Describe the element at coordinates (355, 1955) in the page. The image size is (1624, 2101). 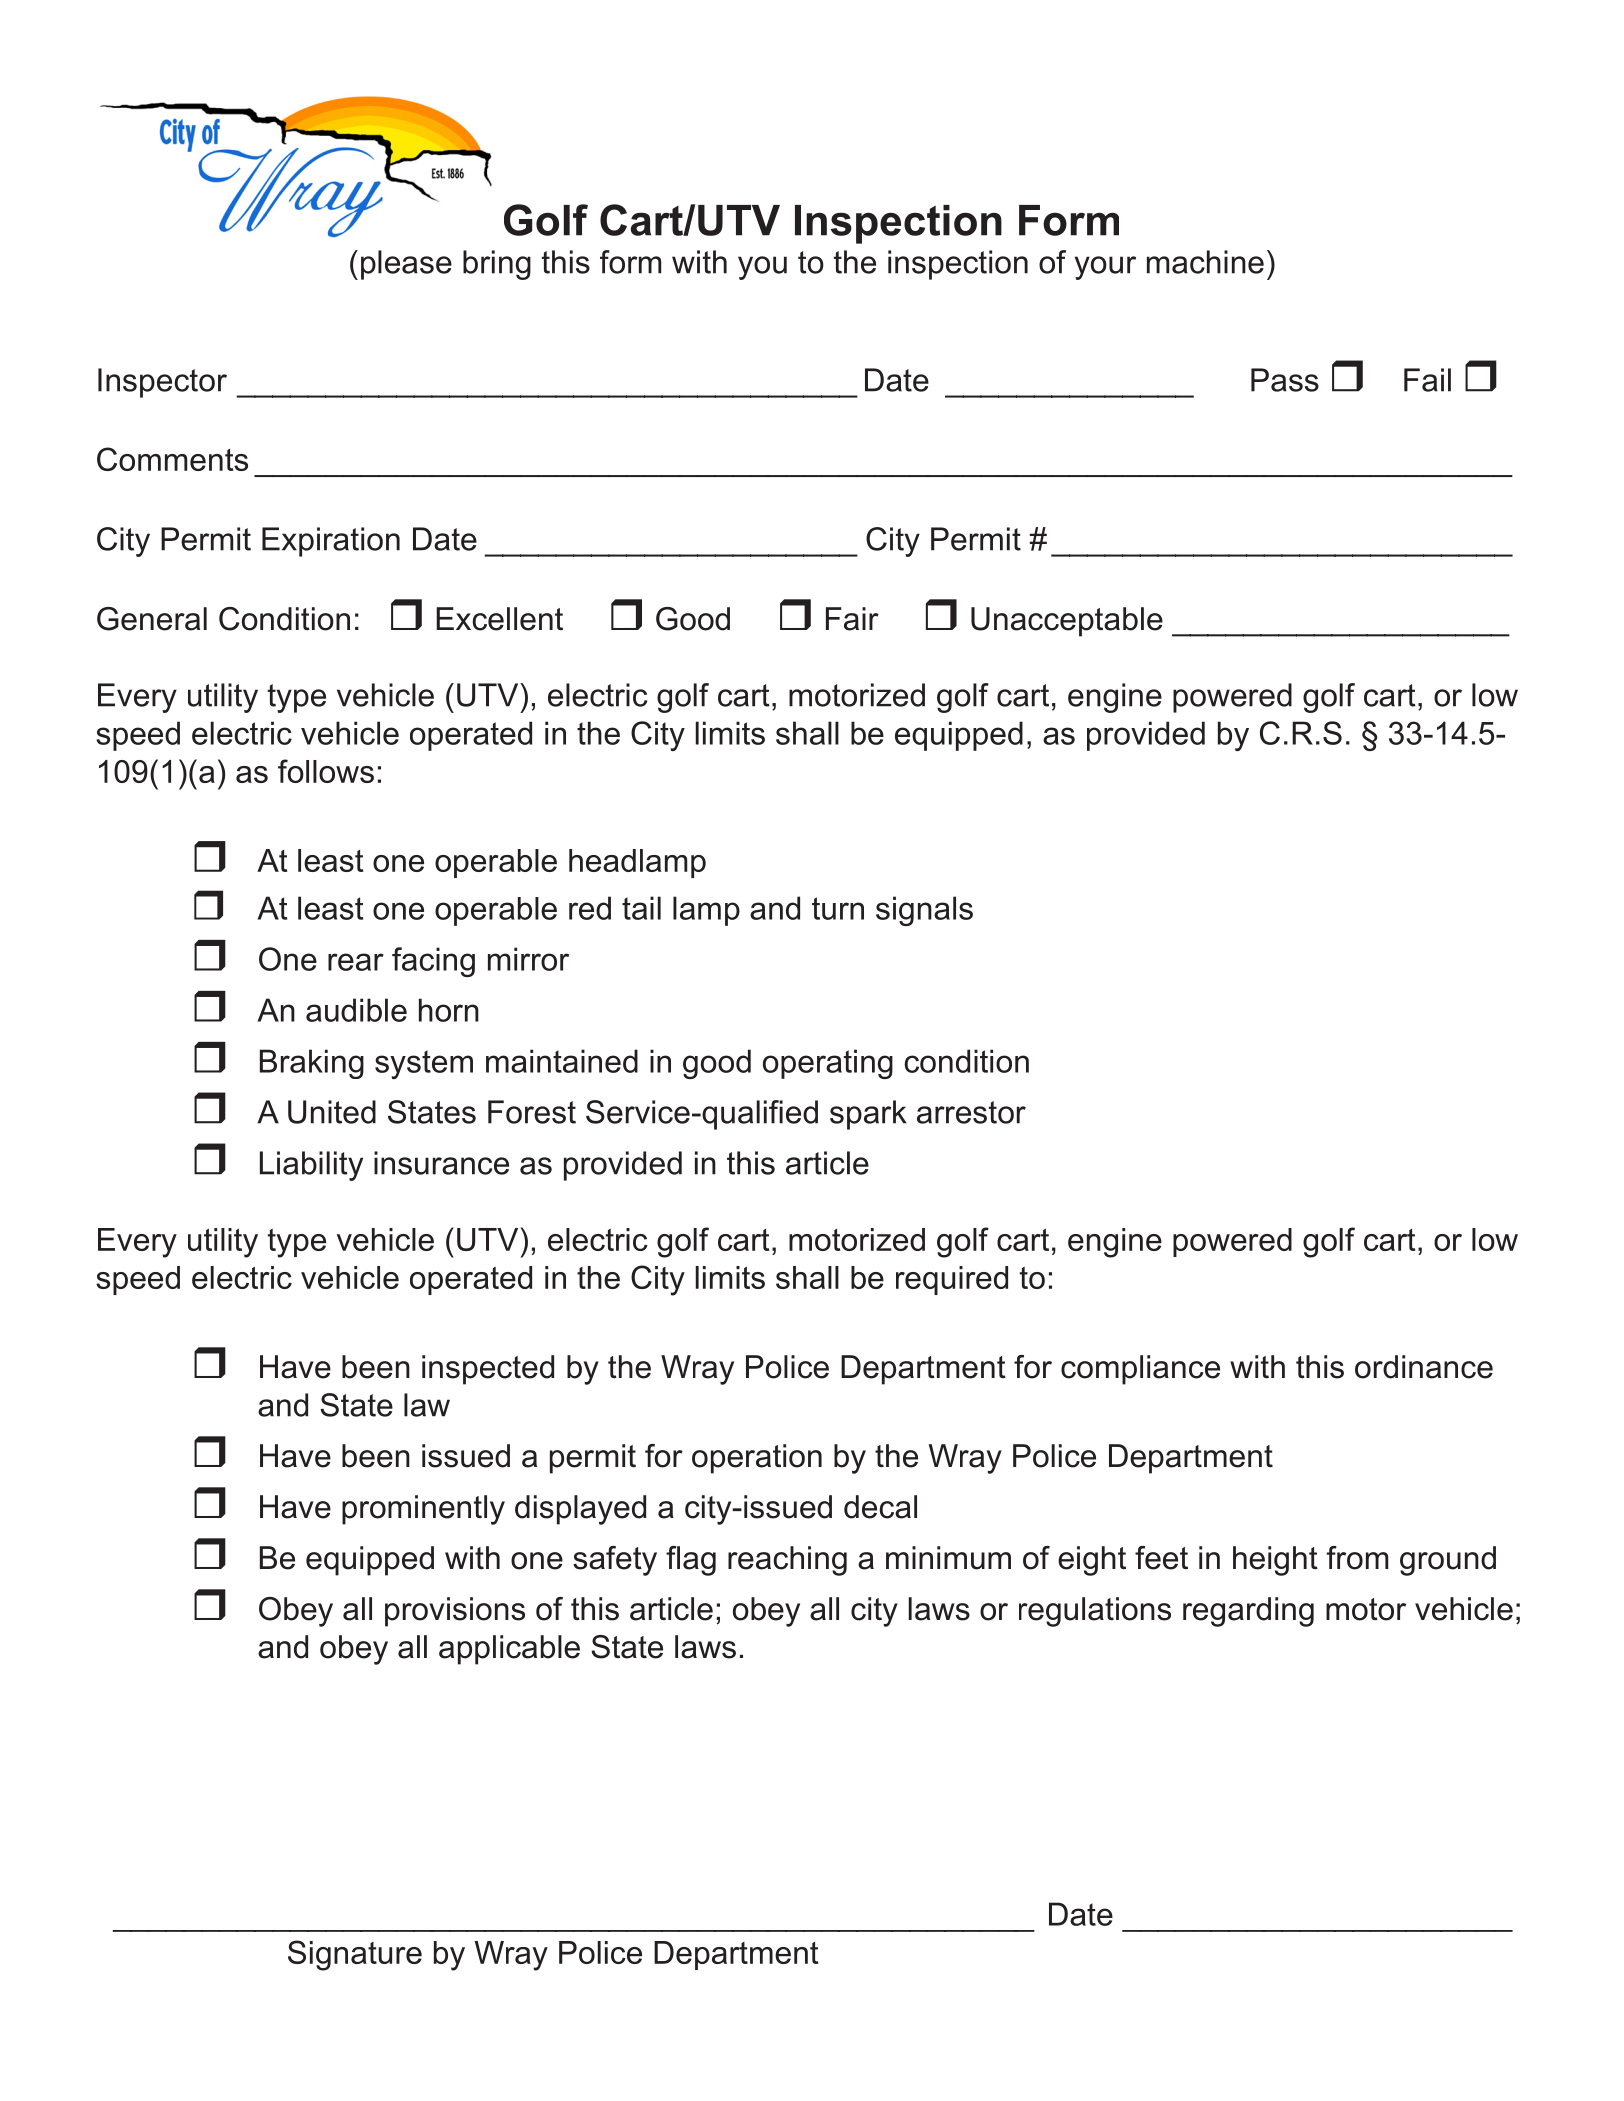
I see `Signature` at that location.
